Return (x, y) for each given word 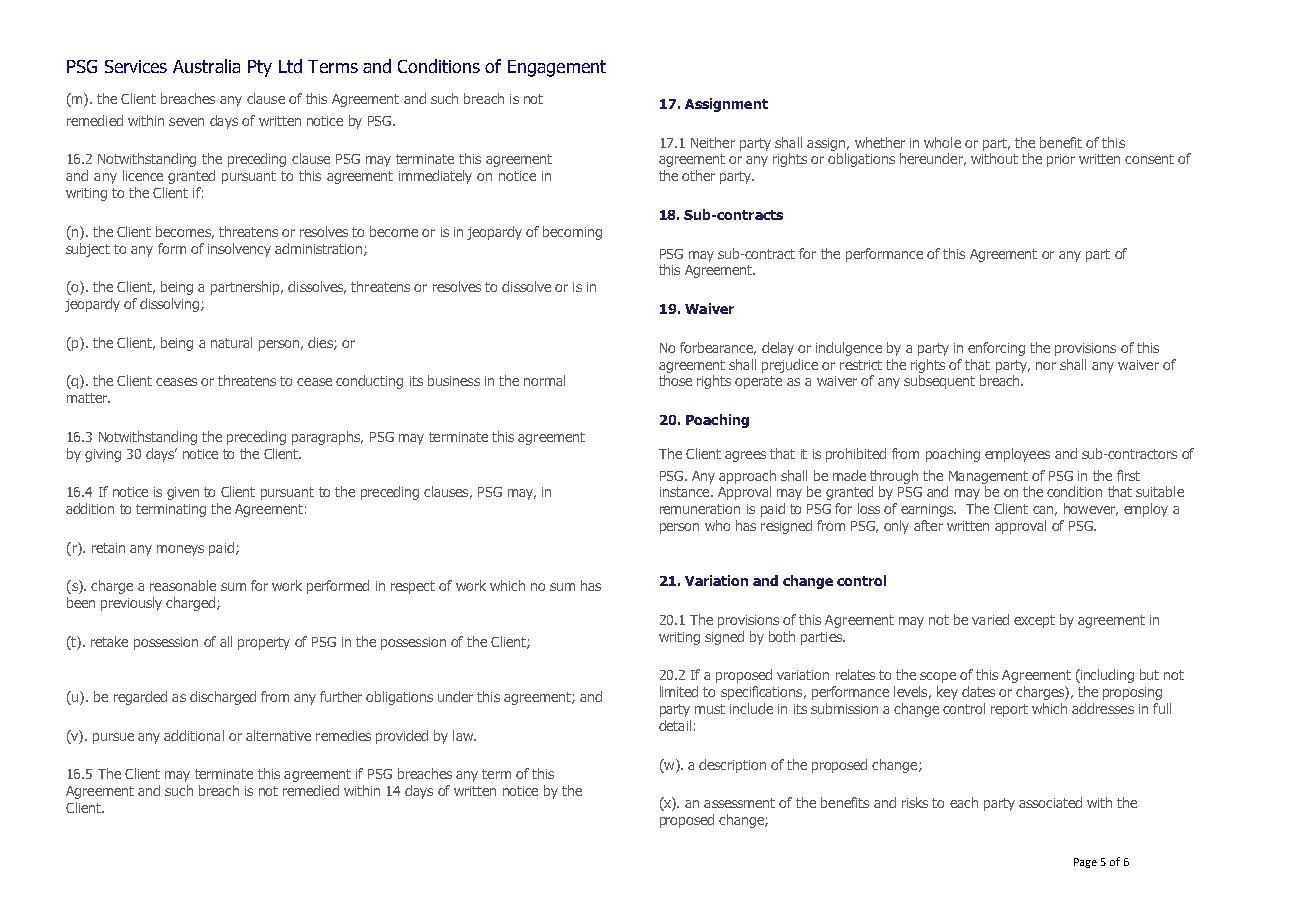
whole (942, 142)
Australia (206, 66)
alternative (278, 735)
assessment (739, 803)
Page (1085, 863)
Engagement (557, 68)
